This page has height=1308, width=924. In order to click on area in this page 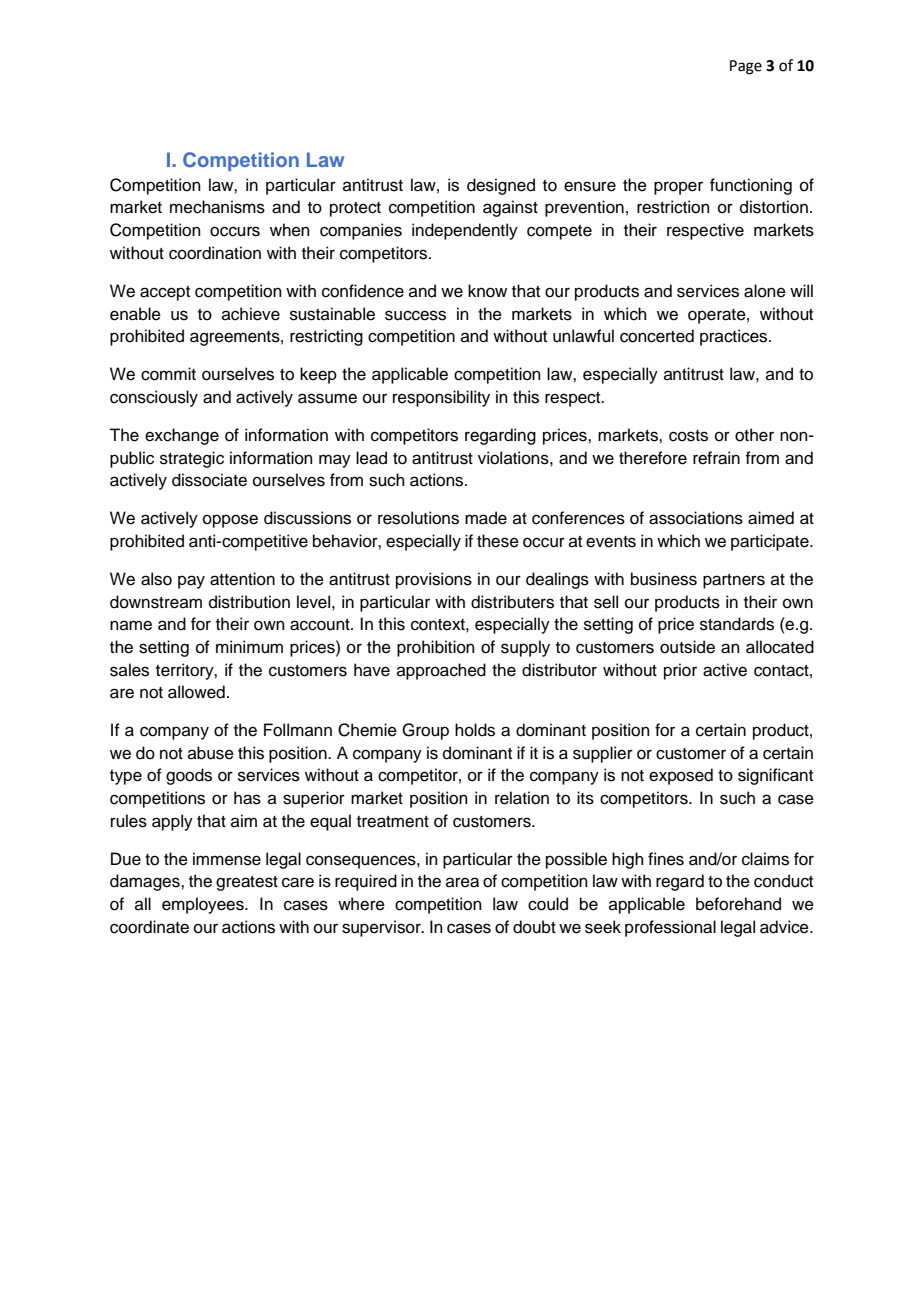, I will do `click(462, 882)`.
